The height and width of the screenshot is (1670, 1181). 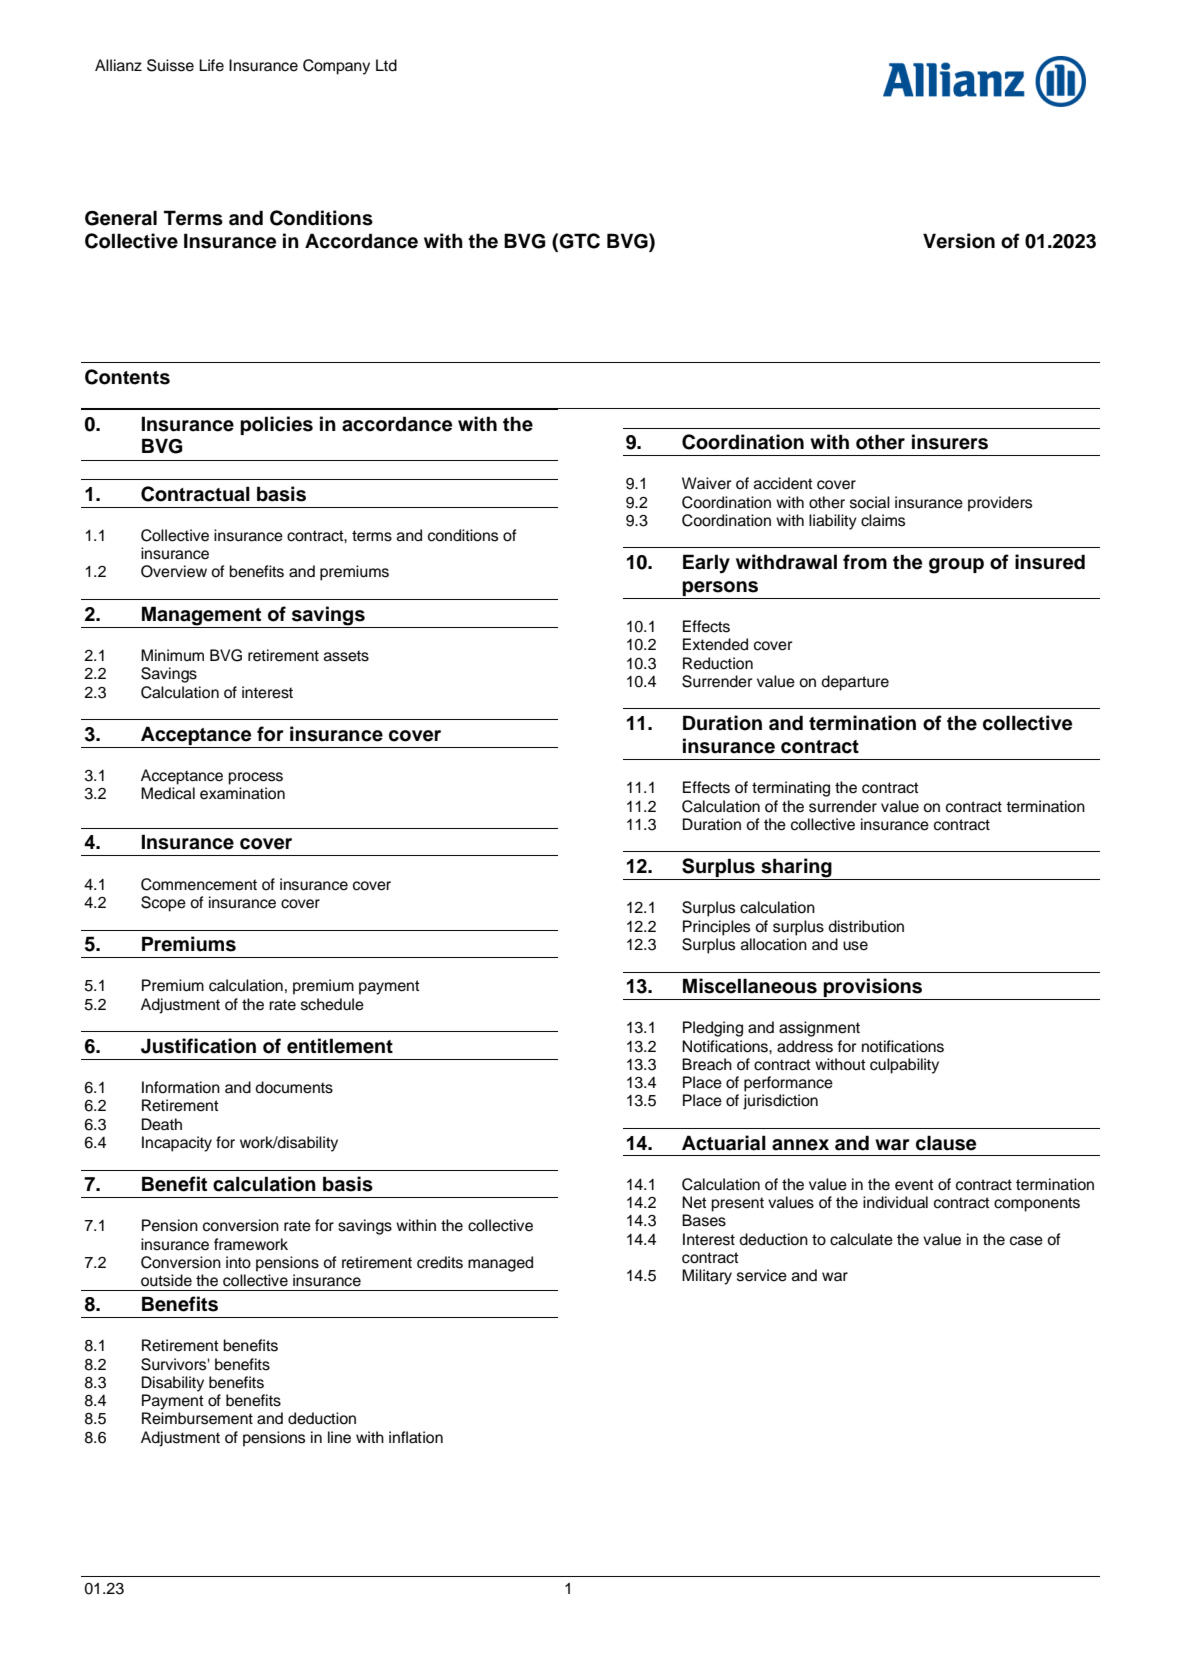 What do you see at coordinates (855, 683) in the screenshot?
I see `departure` at bounding box center [855, 683].
